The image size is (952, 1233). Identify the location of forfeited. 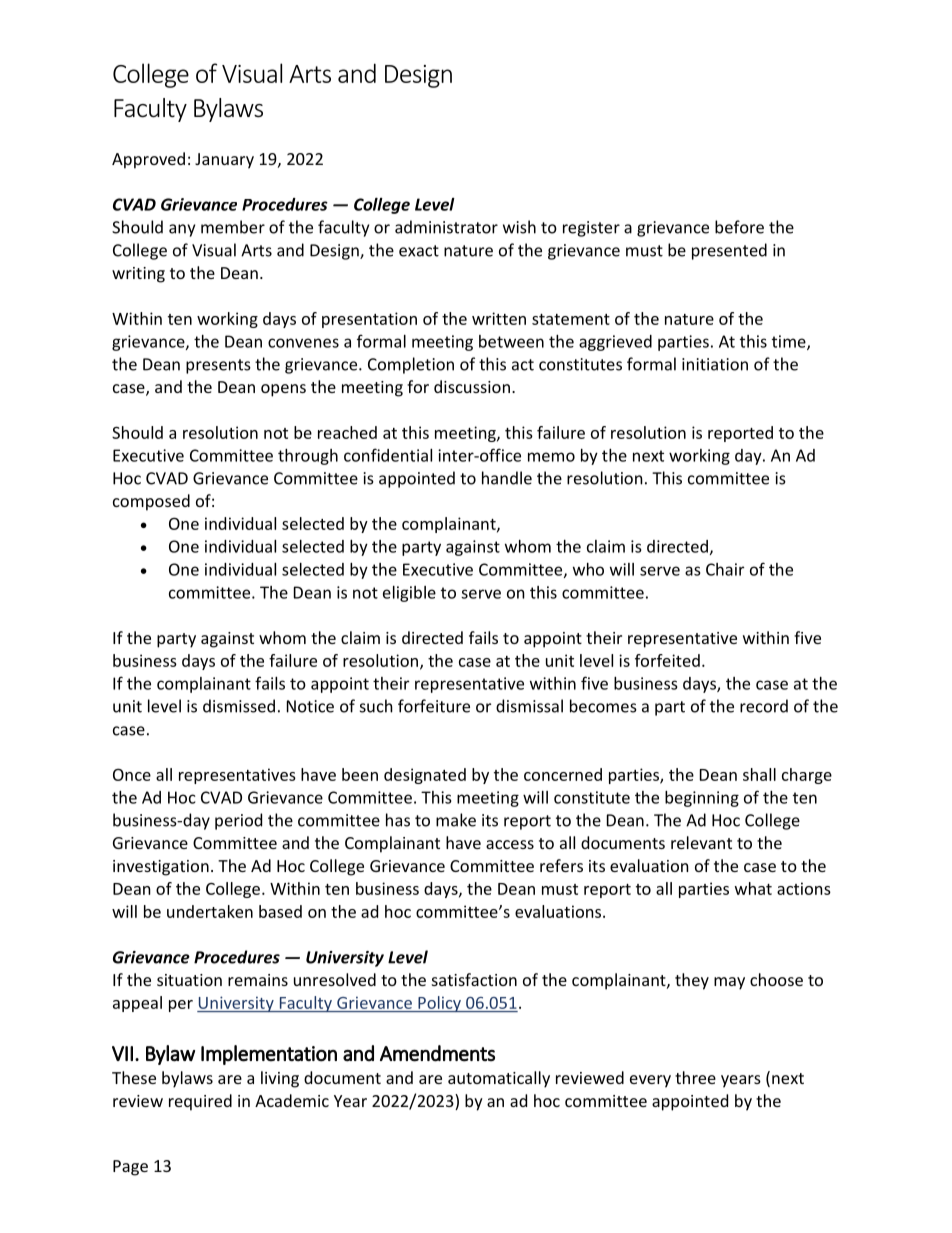
(667, 660).
